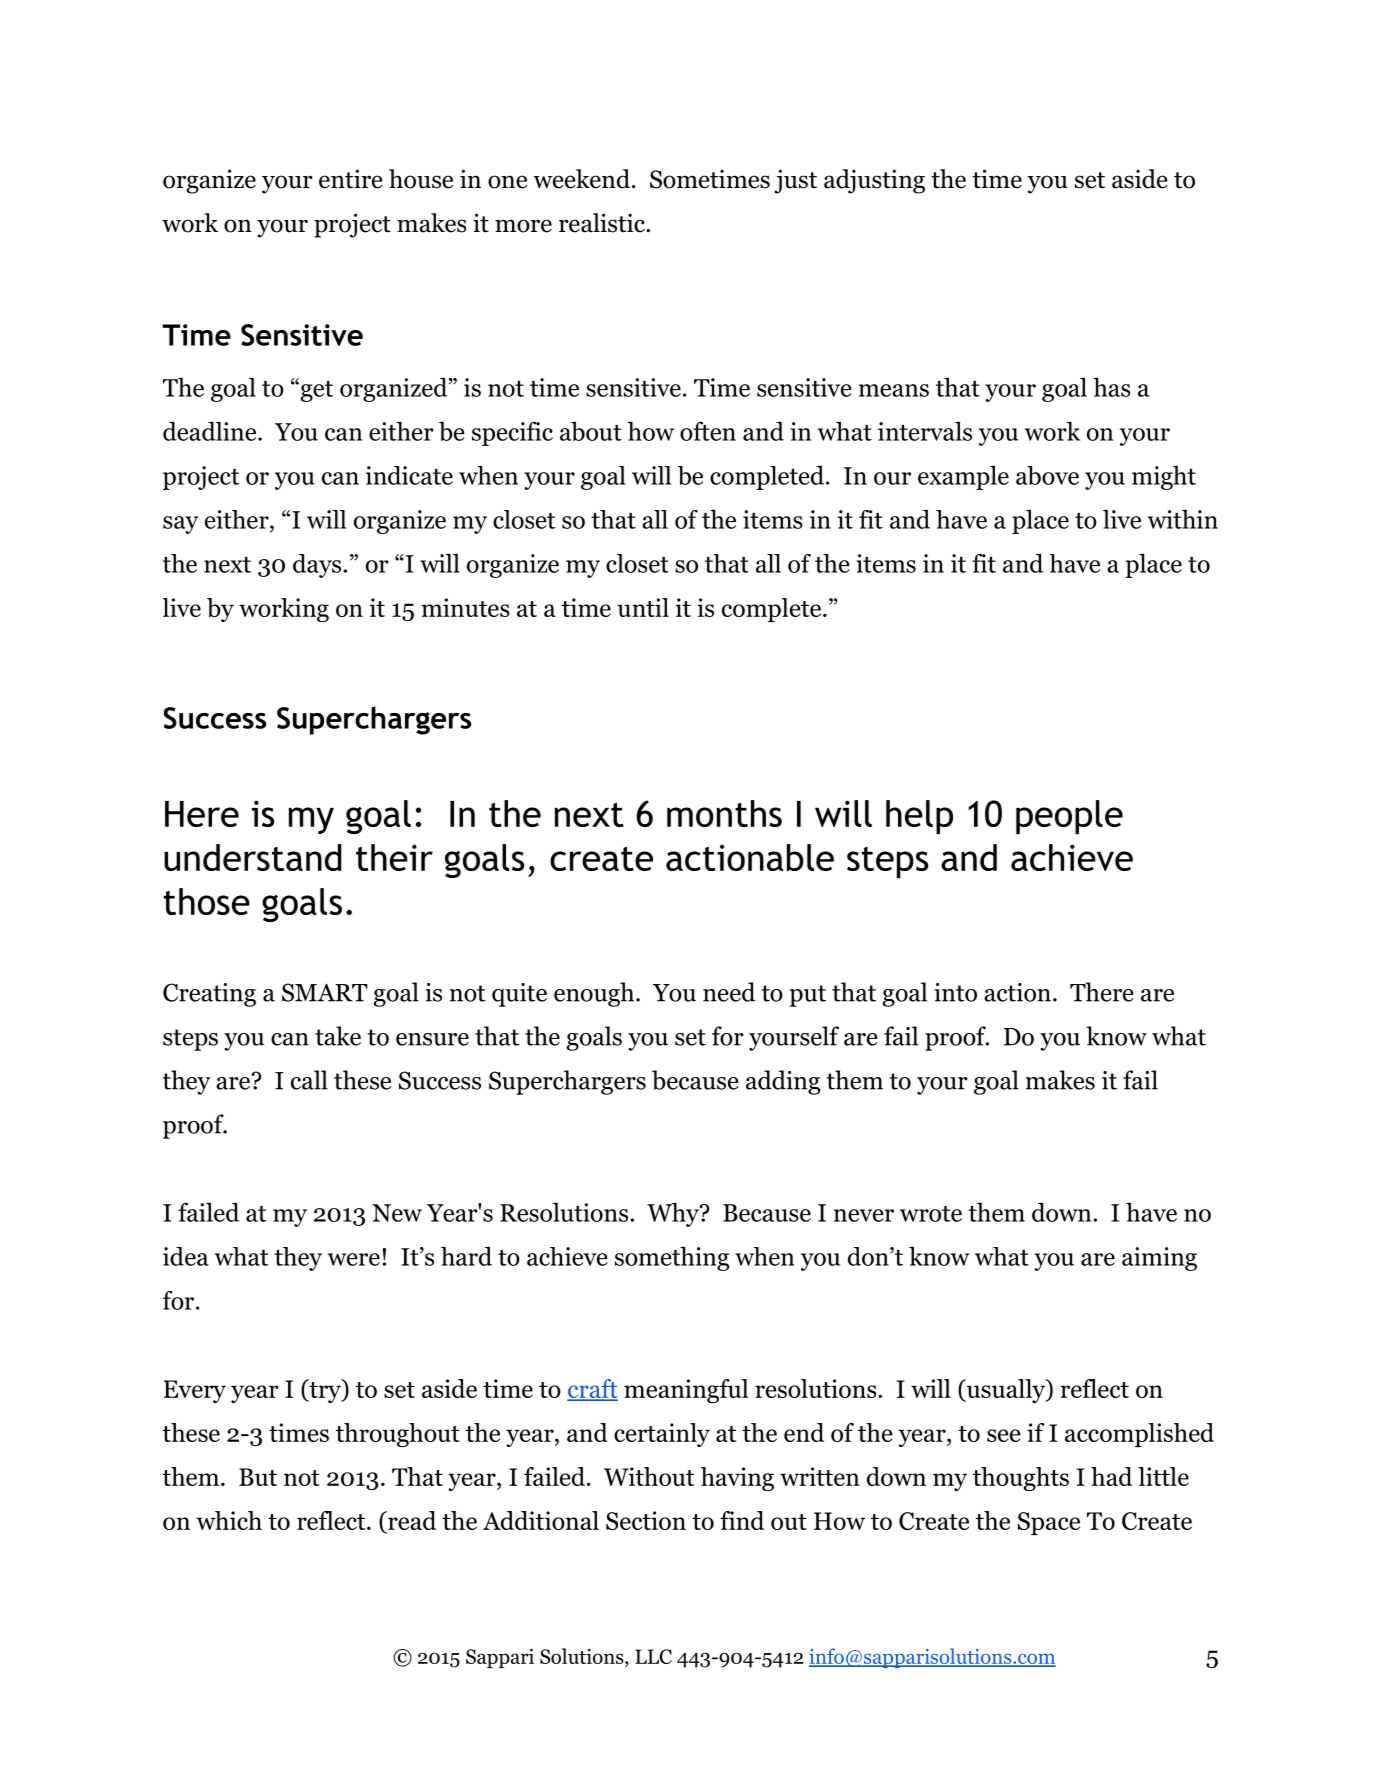 This page has width=1382, height=1789. I want to click on which, so click(229, 1520).
